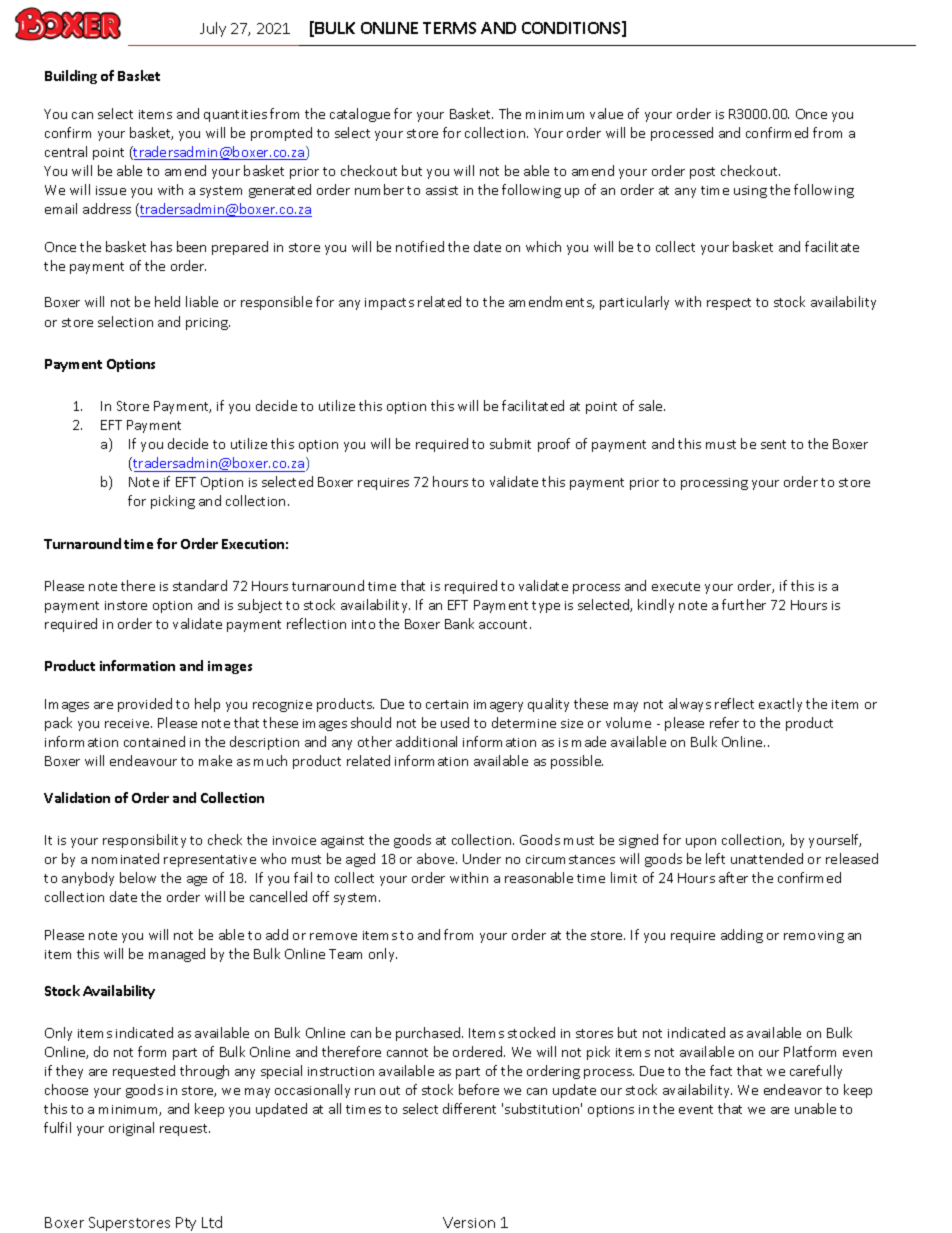 The width and height of the image is (952, 1233). I want to click on July, so click(213, 29).
